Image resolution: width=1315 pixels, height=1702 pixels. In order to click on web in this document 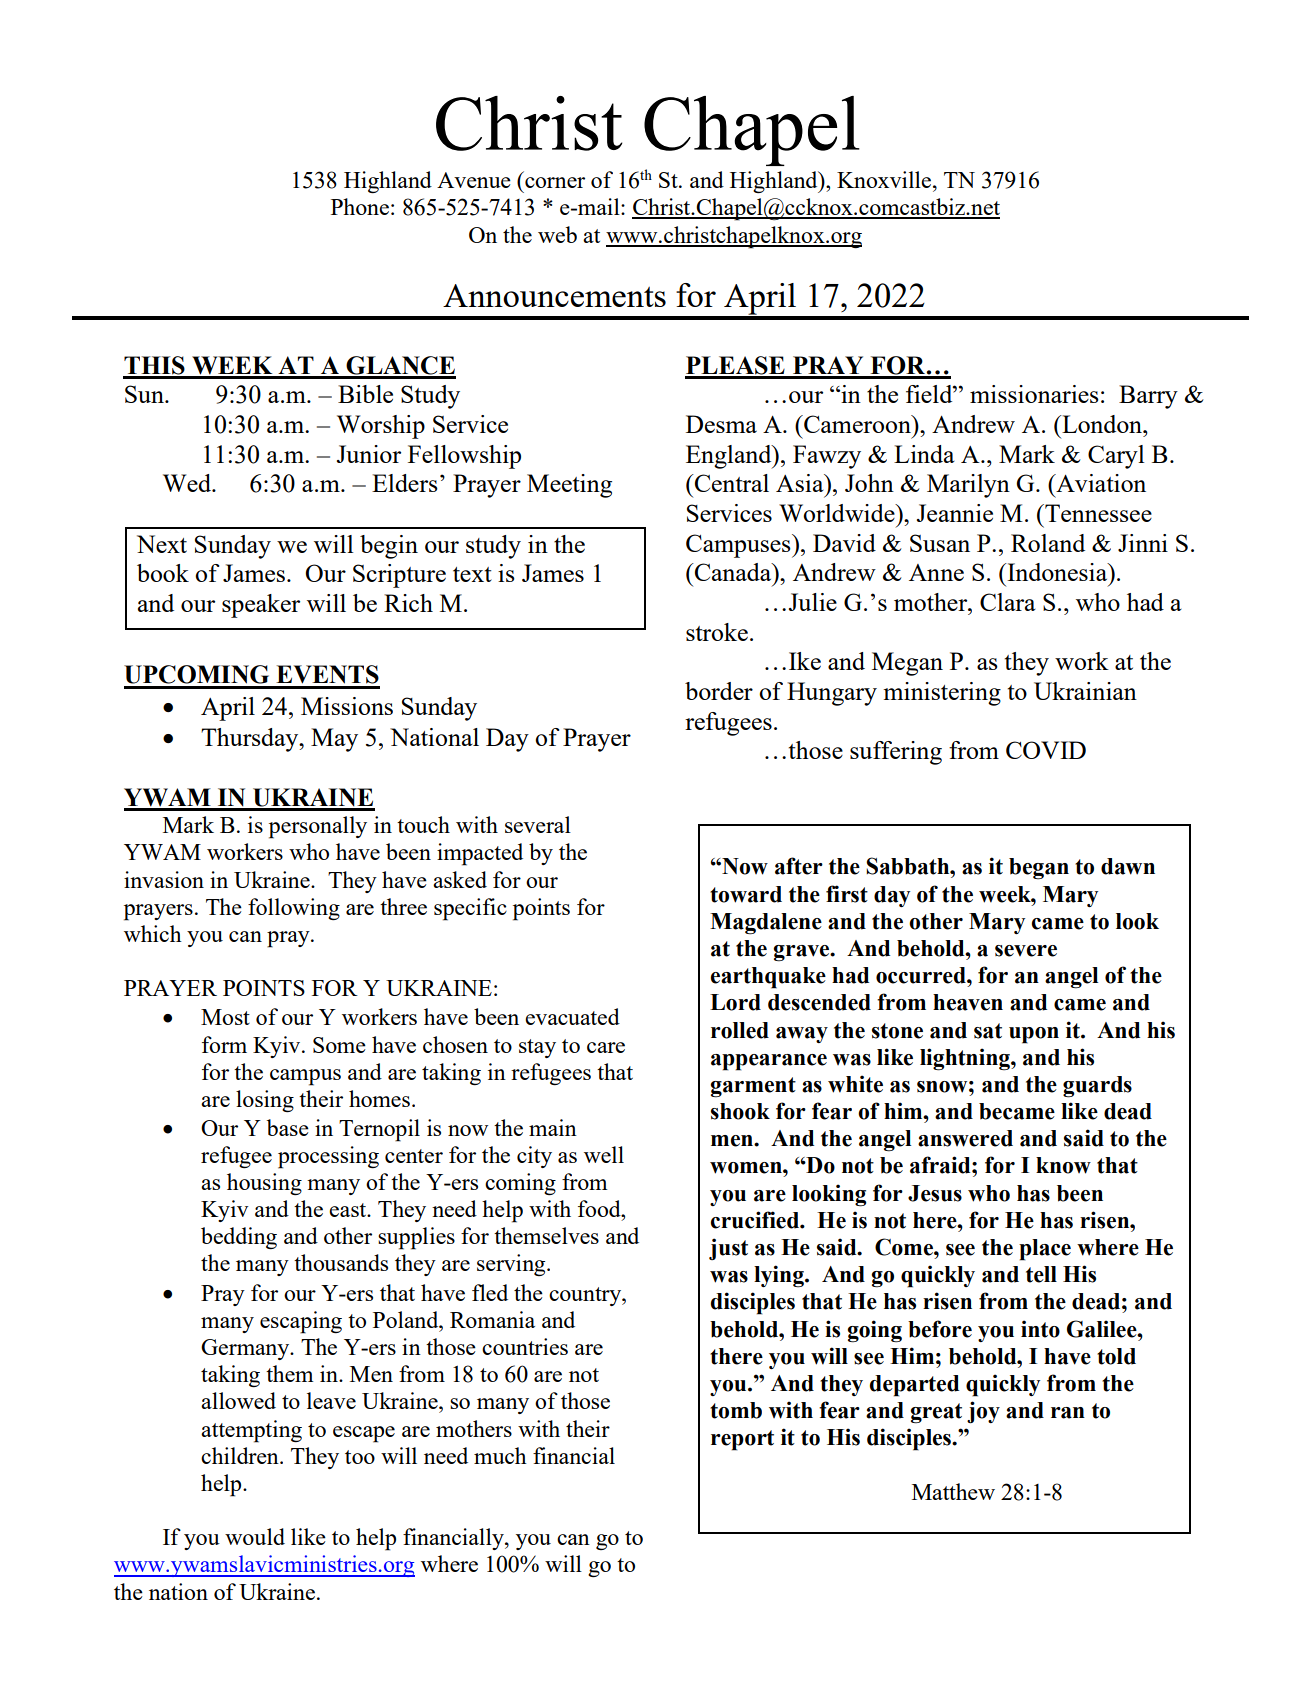, I will do `click(557, 234)`.
